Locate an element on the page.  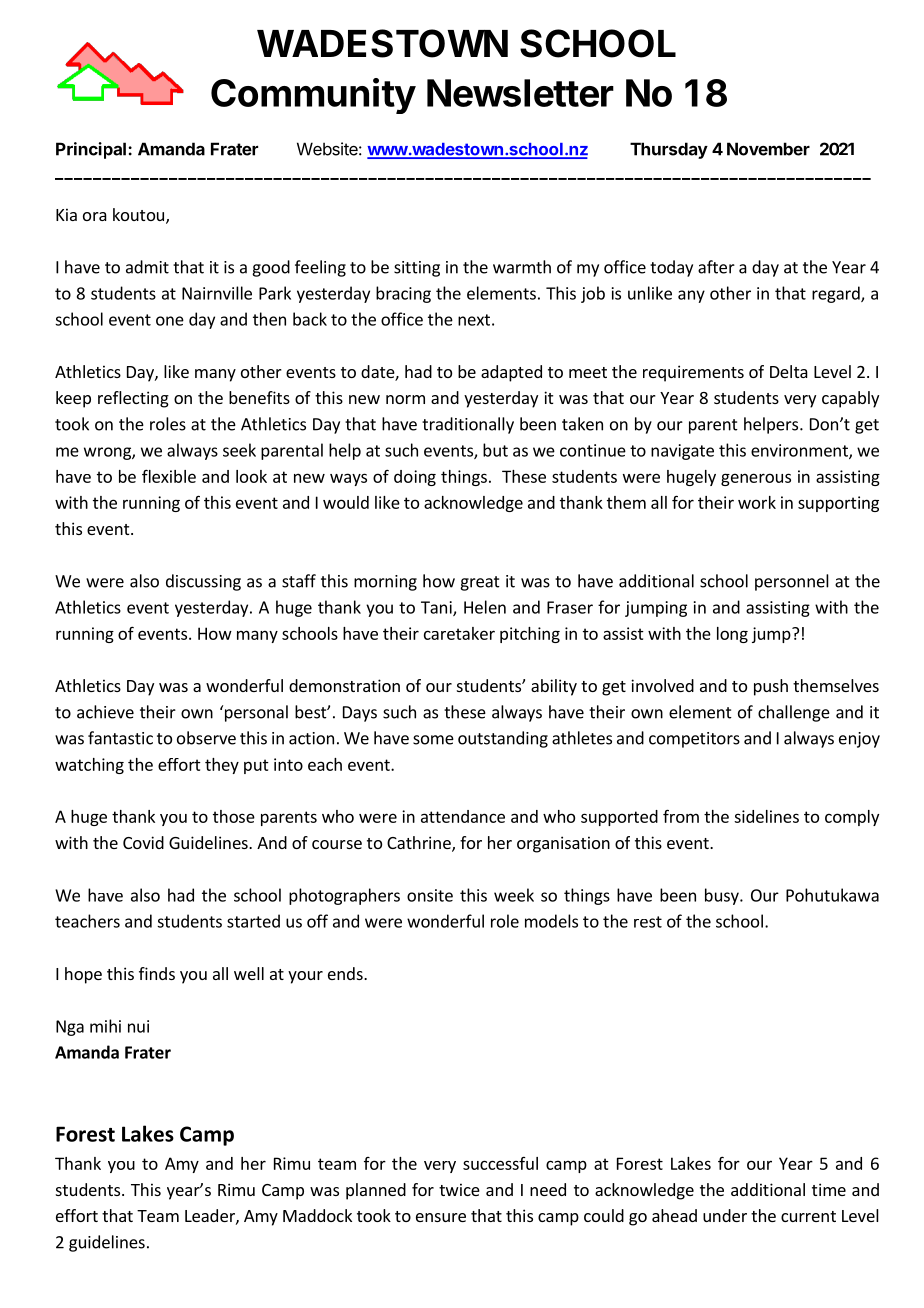
Delta is located at coordinates (789, 371).
